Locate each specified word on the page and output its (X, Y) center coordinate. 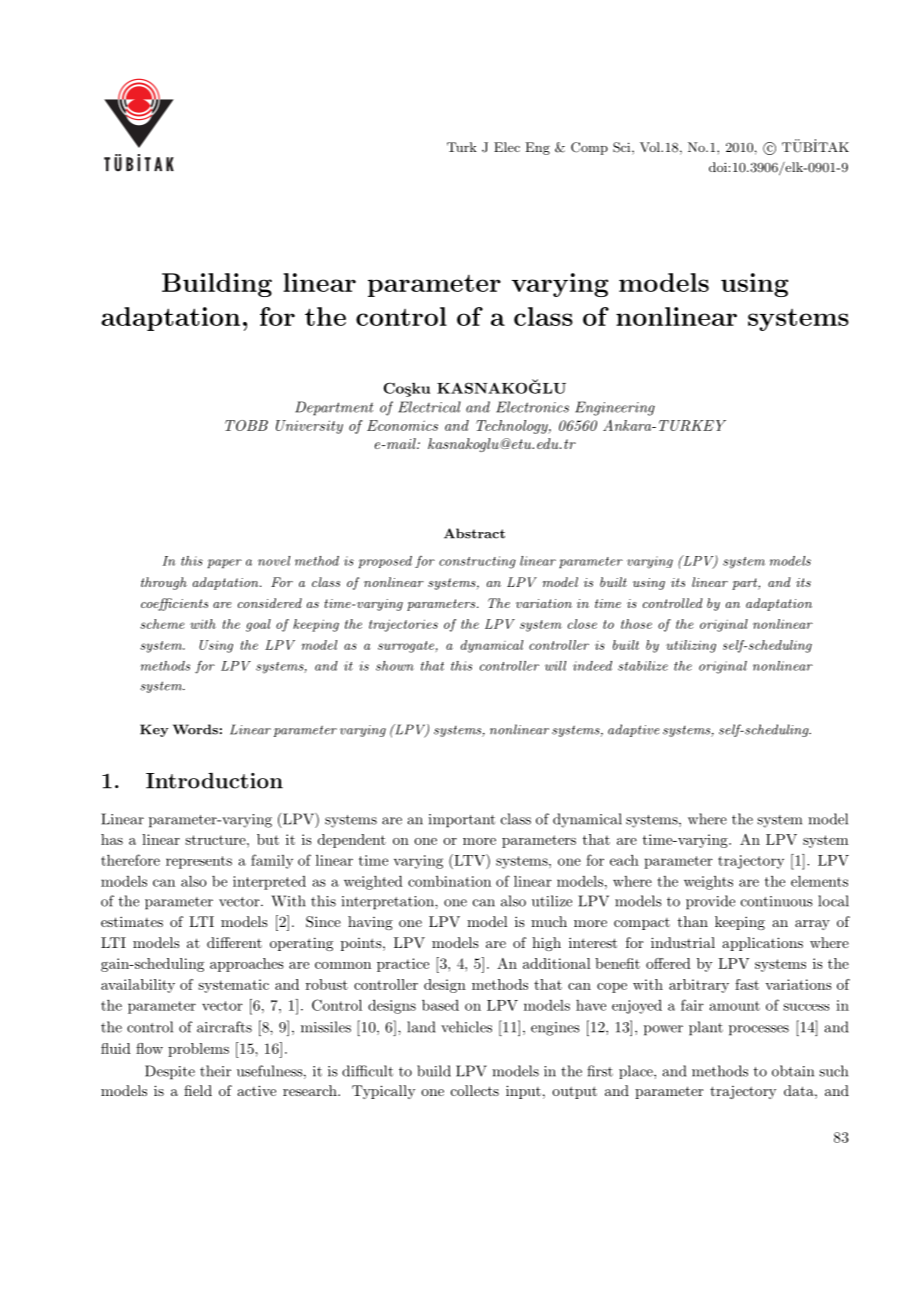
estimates (132, 921)
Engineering (615, 408)
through (164, 583)
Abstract (474, 533)
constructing (477, 562)
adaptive (634, 730)
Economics (402, 425)
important (462, 821)
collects (475, 1090)
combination (449, 881)
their (215, 1071)
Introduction (214, 781)
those (636, 624)
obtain (793, 1071)
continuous (777, 901)
